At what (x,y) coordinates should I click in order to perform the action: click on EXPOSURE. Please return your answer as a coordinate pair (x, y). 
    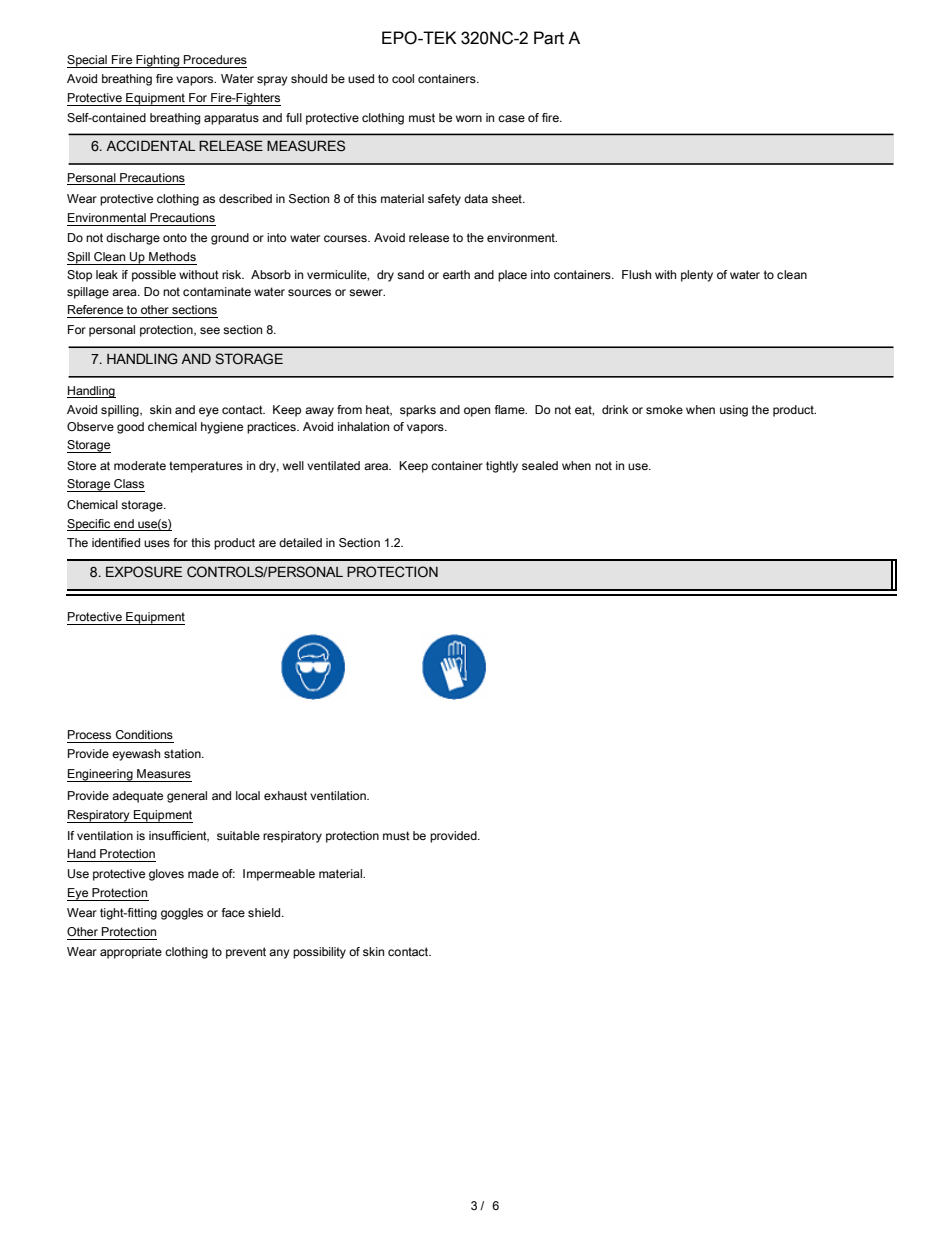
    Looking at the image, I should click on (144, 572).
